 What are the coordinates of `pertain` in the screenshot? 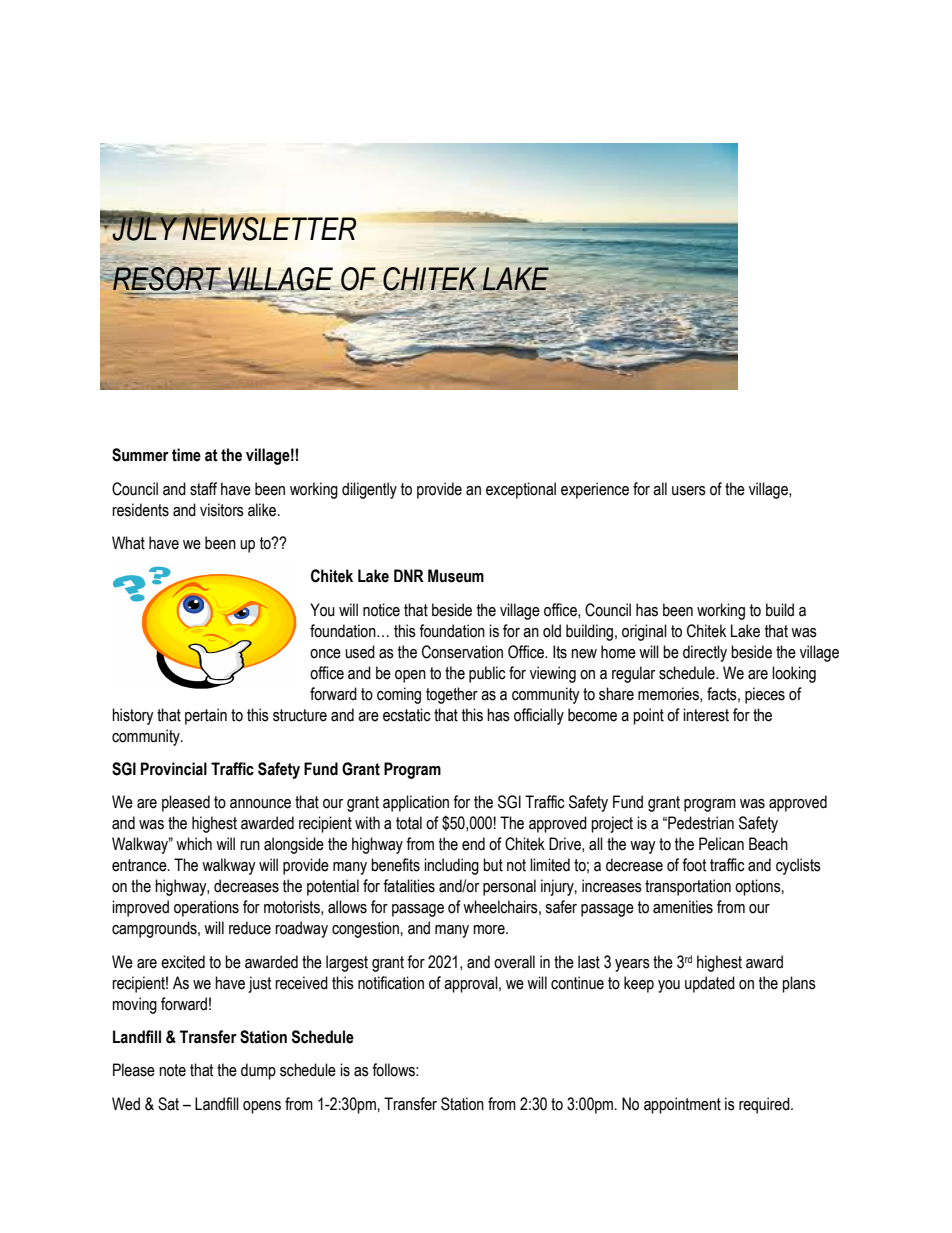 It's located at (206, 716).
